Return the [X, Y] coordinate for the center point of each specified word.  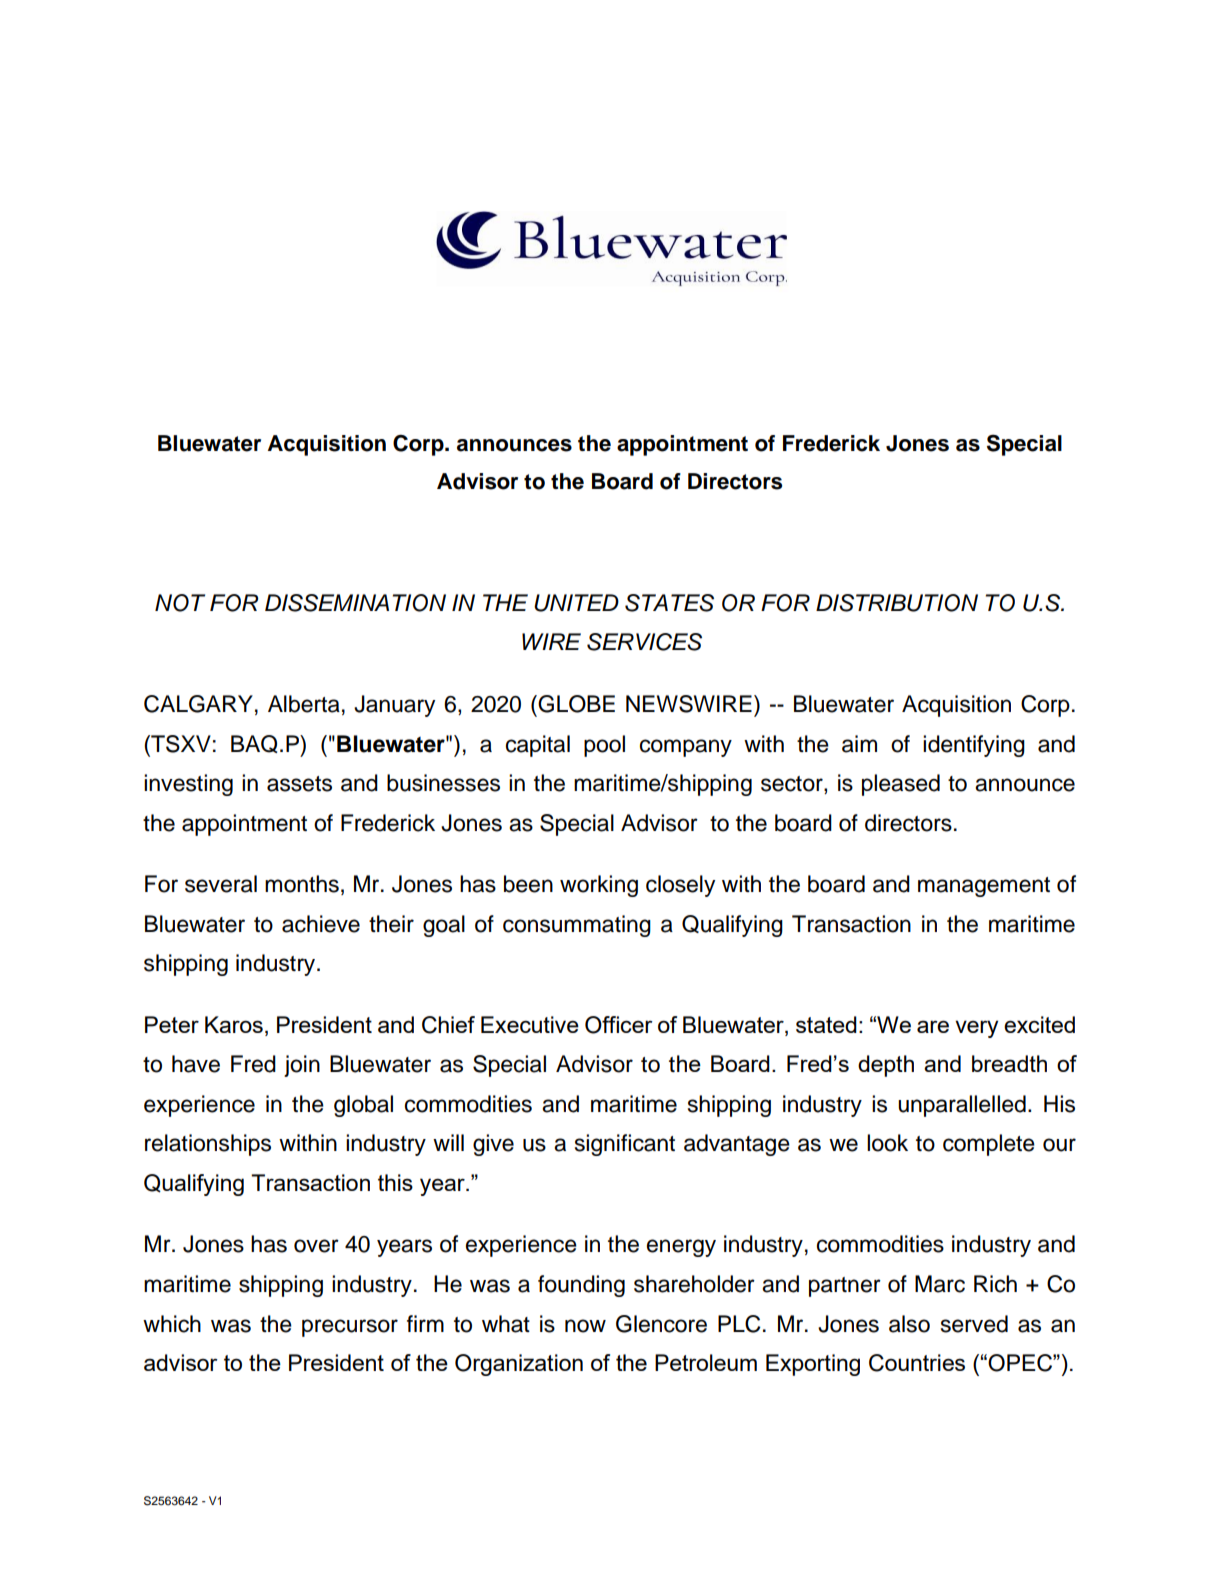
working [599, 886]
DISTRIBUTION [897, 603]
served [974, 1324]
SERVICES [644, 642]
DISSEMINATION [355, 603]
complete [989, 1145]
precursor [350, 1328]
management [984, 887]
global [363, 1106]
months [302, 884]
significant [625, 1145]
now [585, 1326]
